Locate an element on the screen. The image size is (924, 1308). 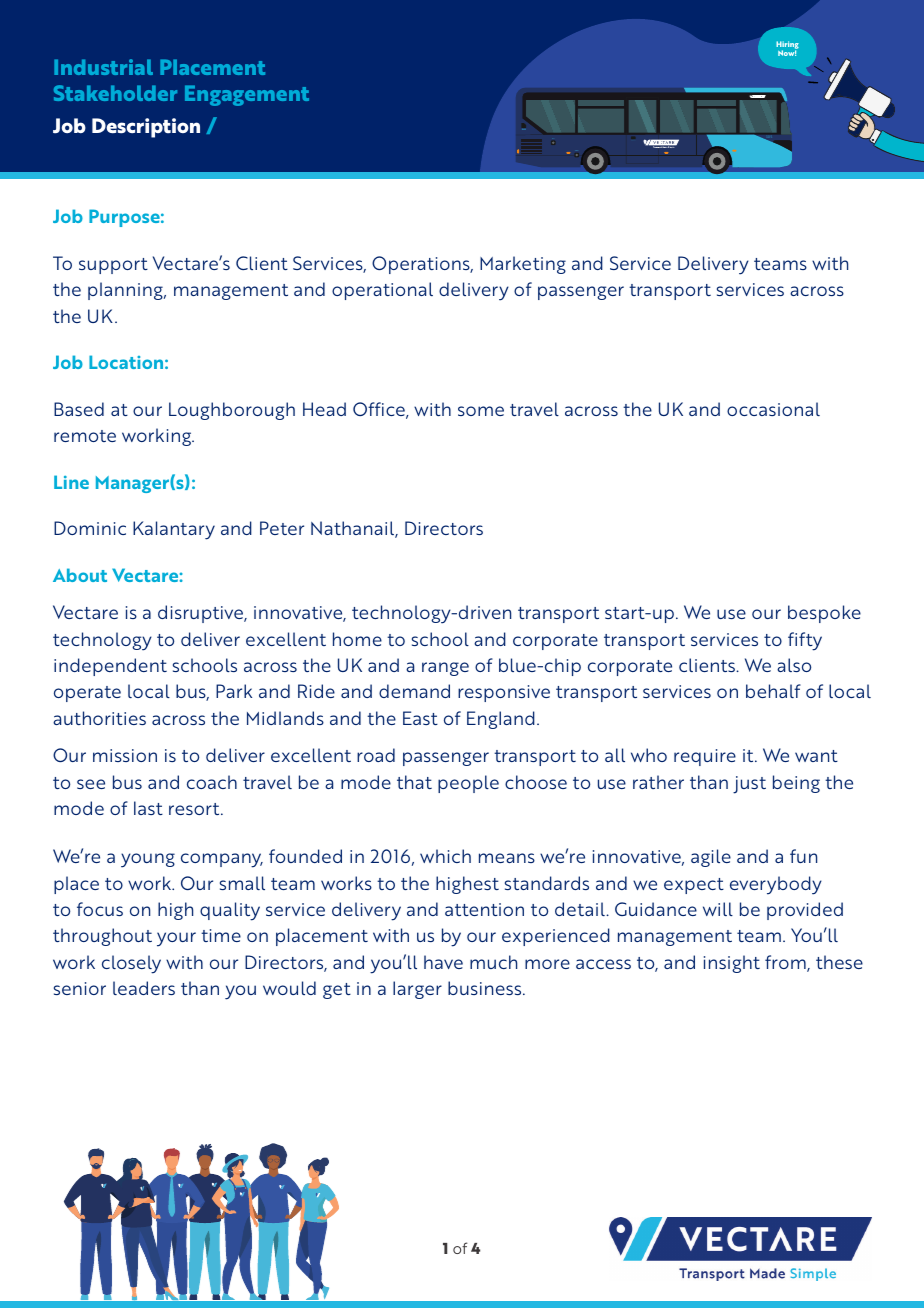
also is located at coordinates (794, 665).
